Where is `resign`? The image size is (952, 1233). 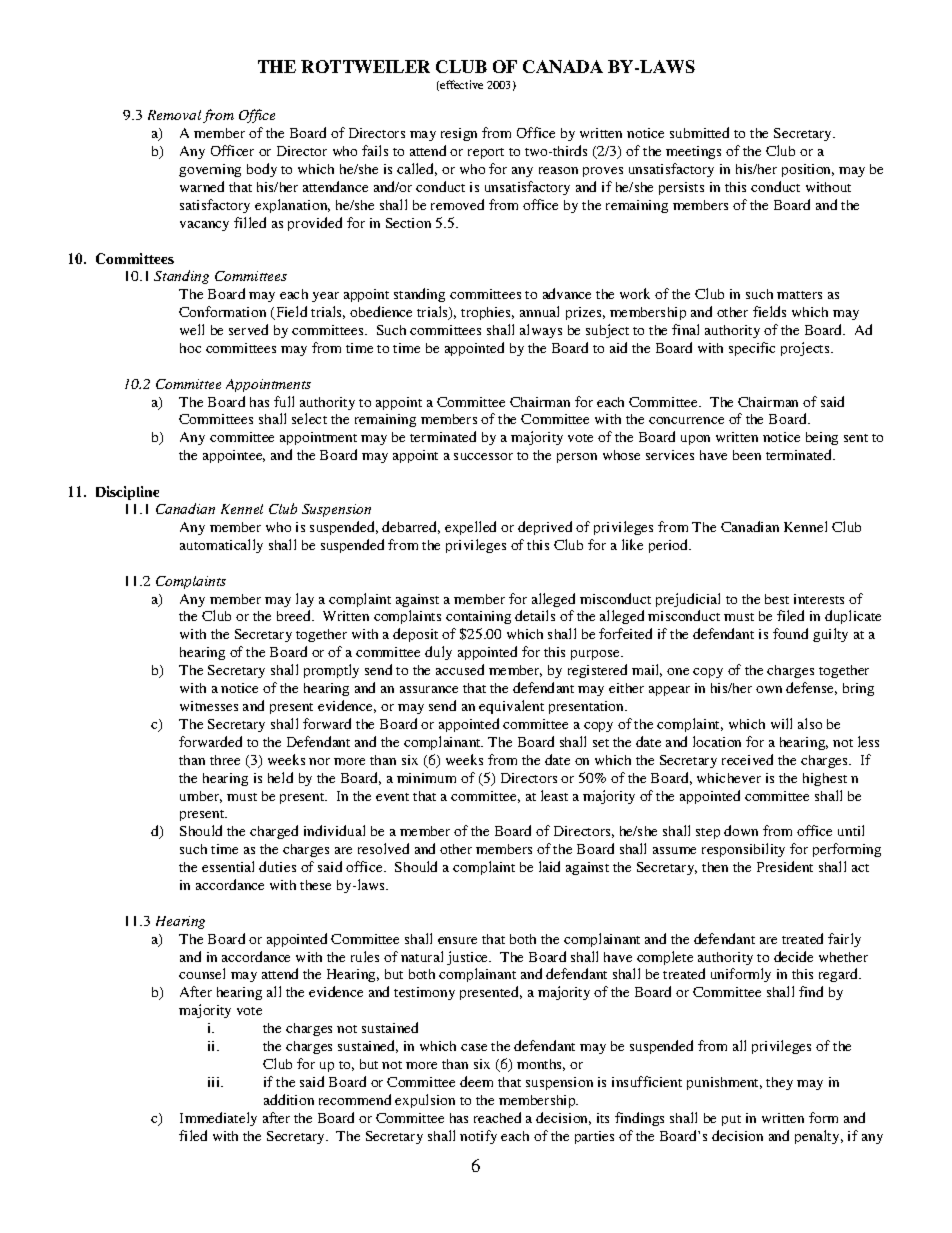
resign is located at coordinates (459, 134).
